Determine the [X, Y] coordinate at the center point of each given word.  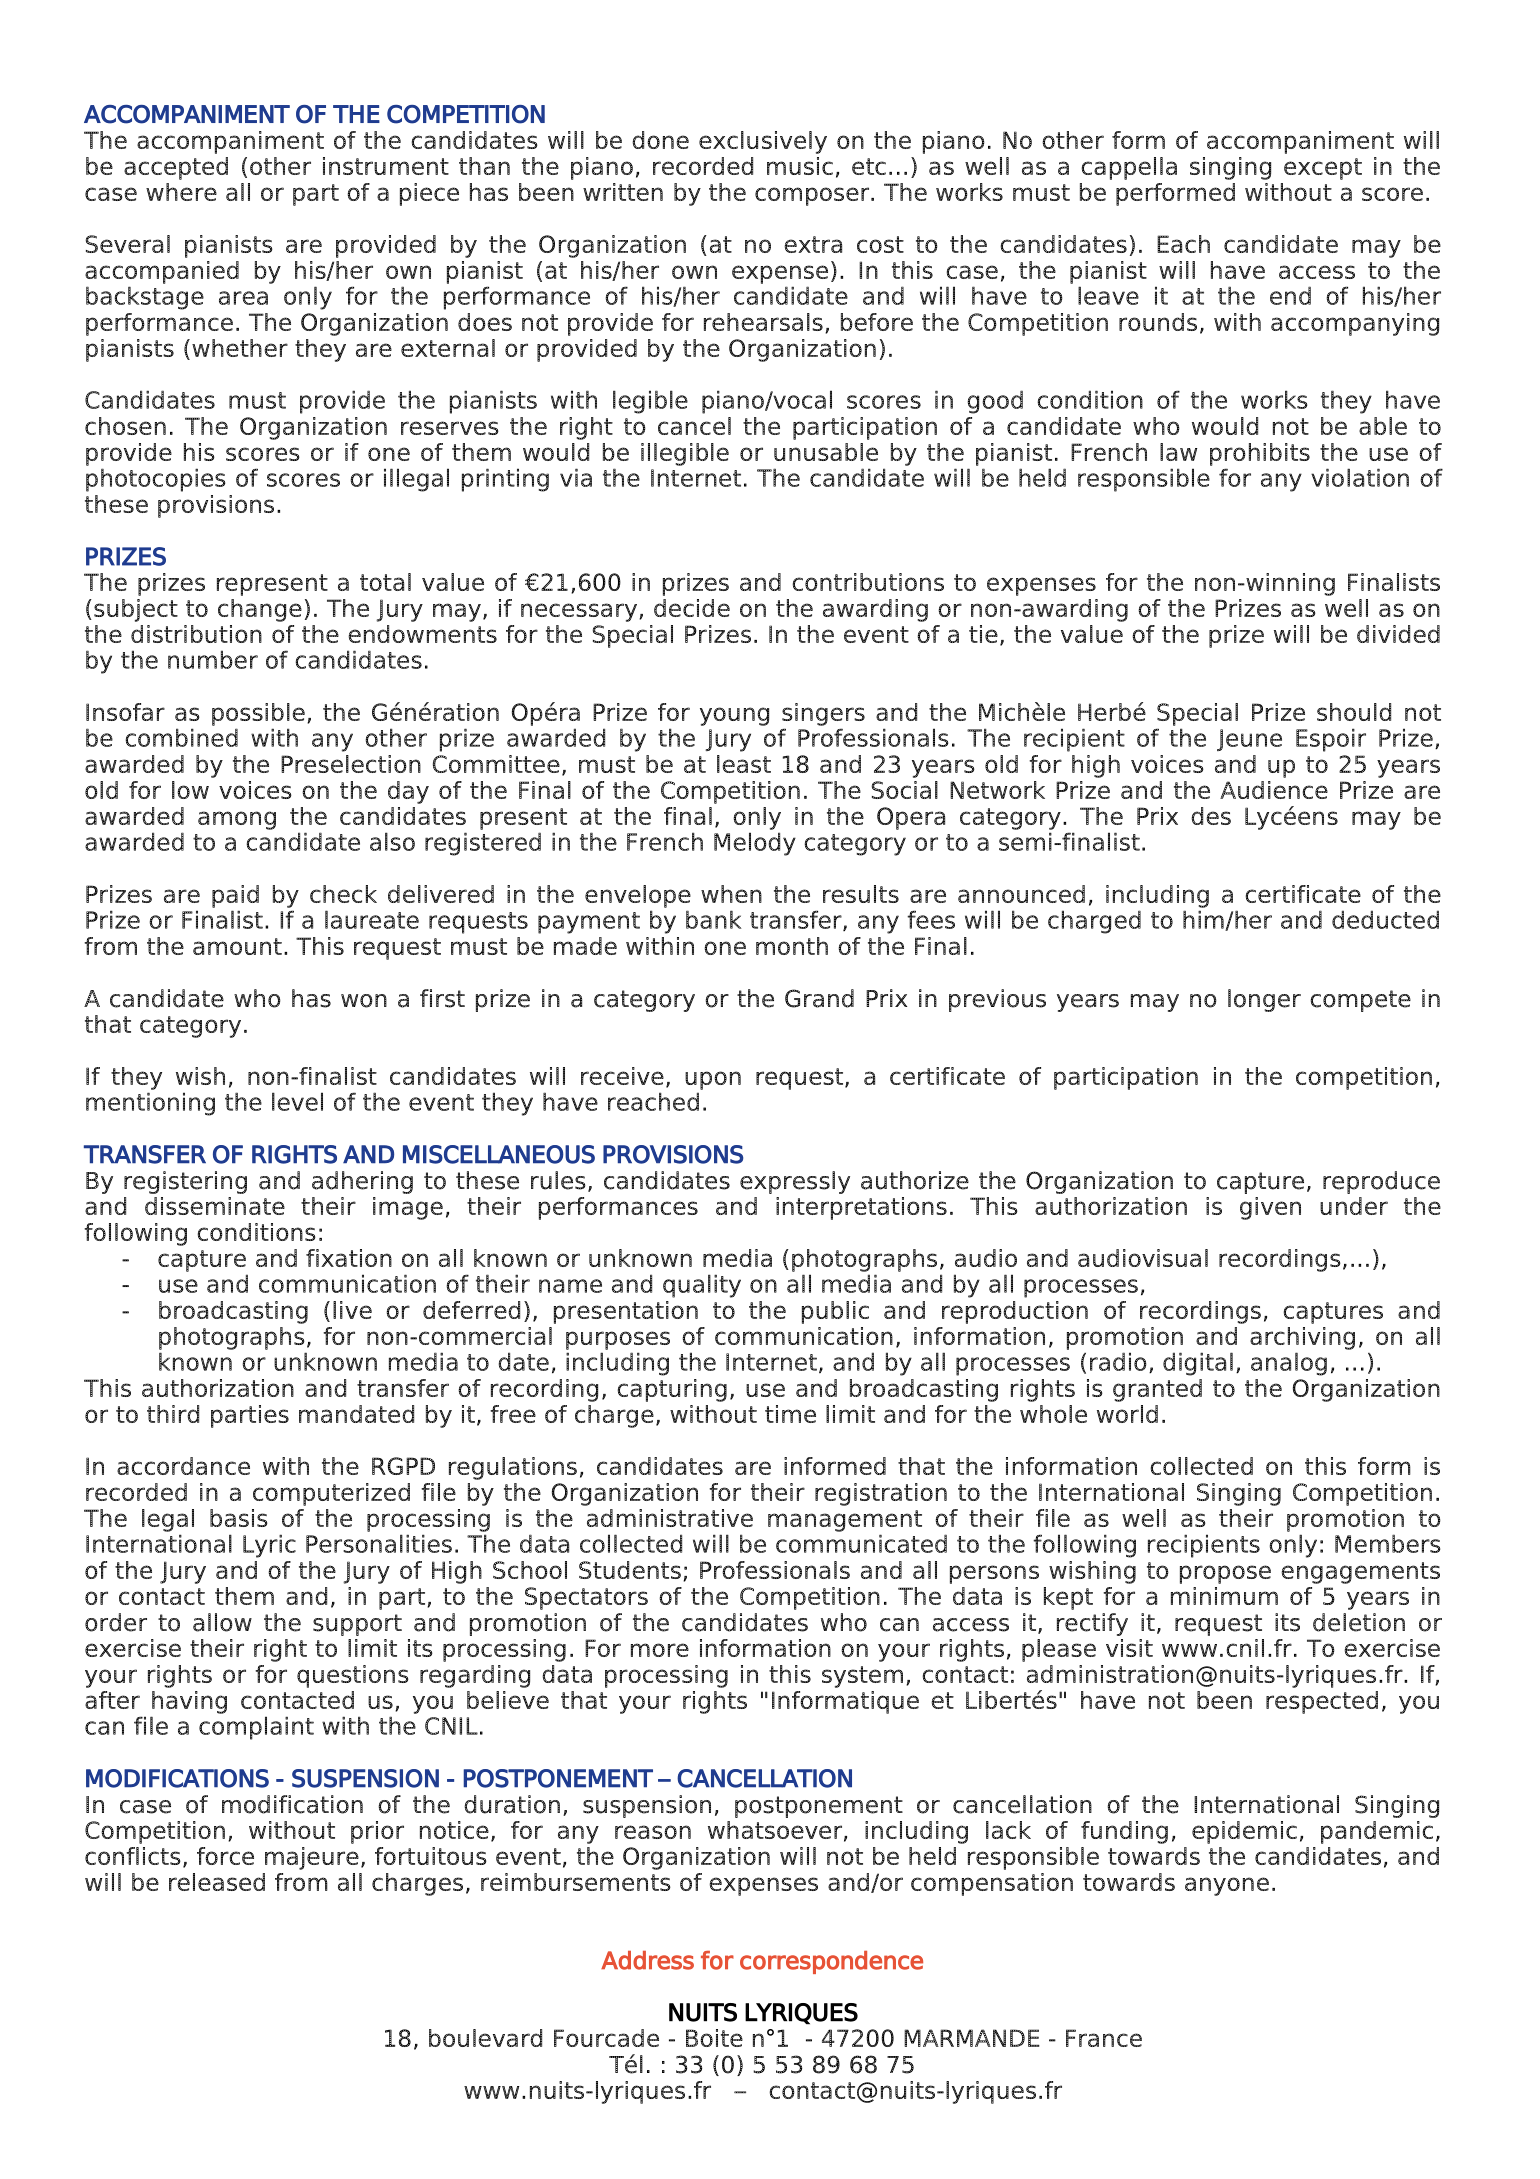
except [1323, 169]
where [181, 192]
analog [1289, 1364]
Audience [1274, 790]
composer [813, 196]
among [237, 820]
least [744, 764]
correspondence [831, 1962]
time [790, 1414]
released [217, 1882]
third [173, 1414]
